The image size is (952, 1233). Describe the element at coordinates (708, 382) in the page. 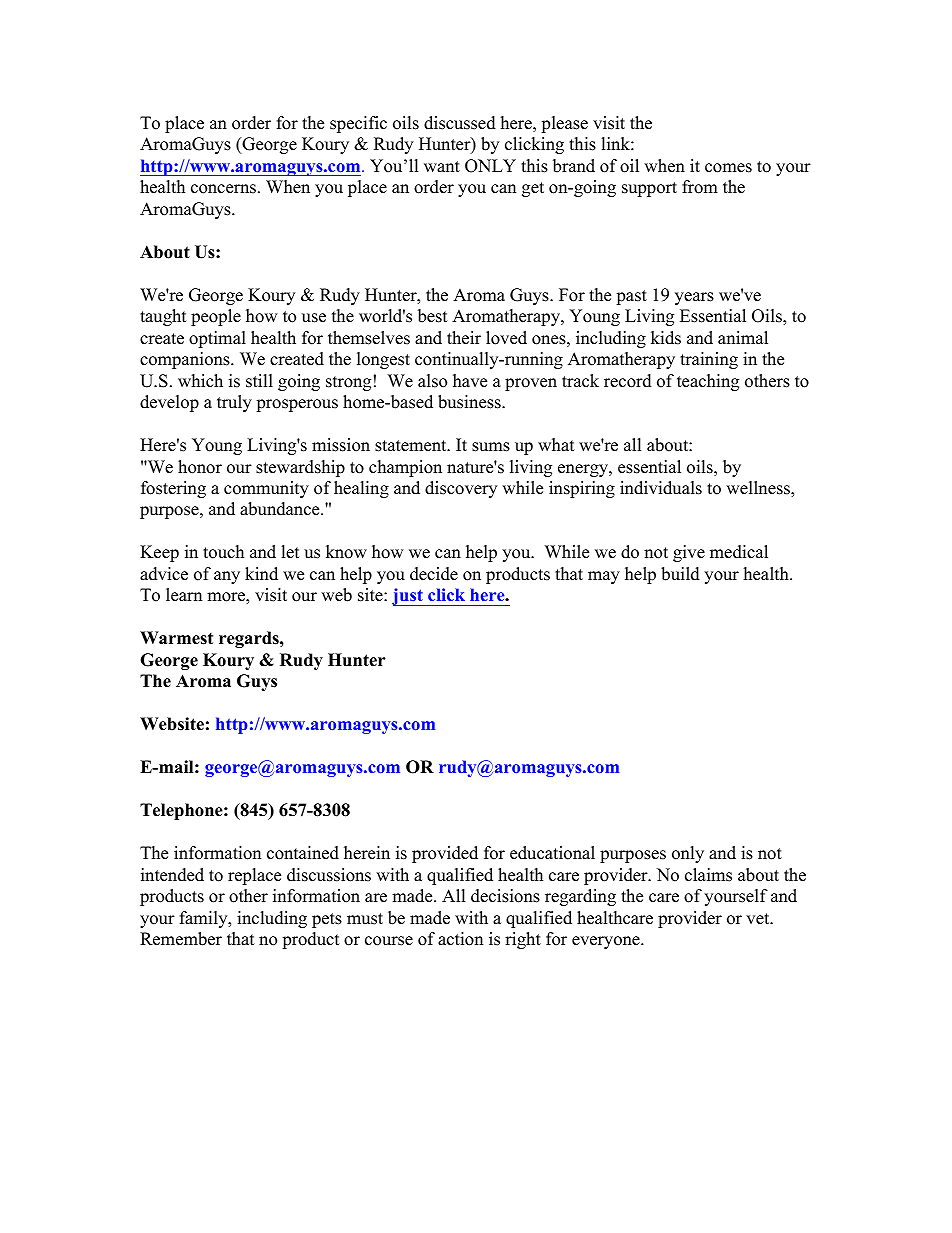

I see `teaching` at that location.
